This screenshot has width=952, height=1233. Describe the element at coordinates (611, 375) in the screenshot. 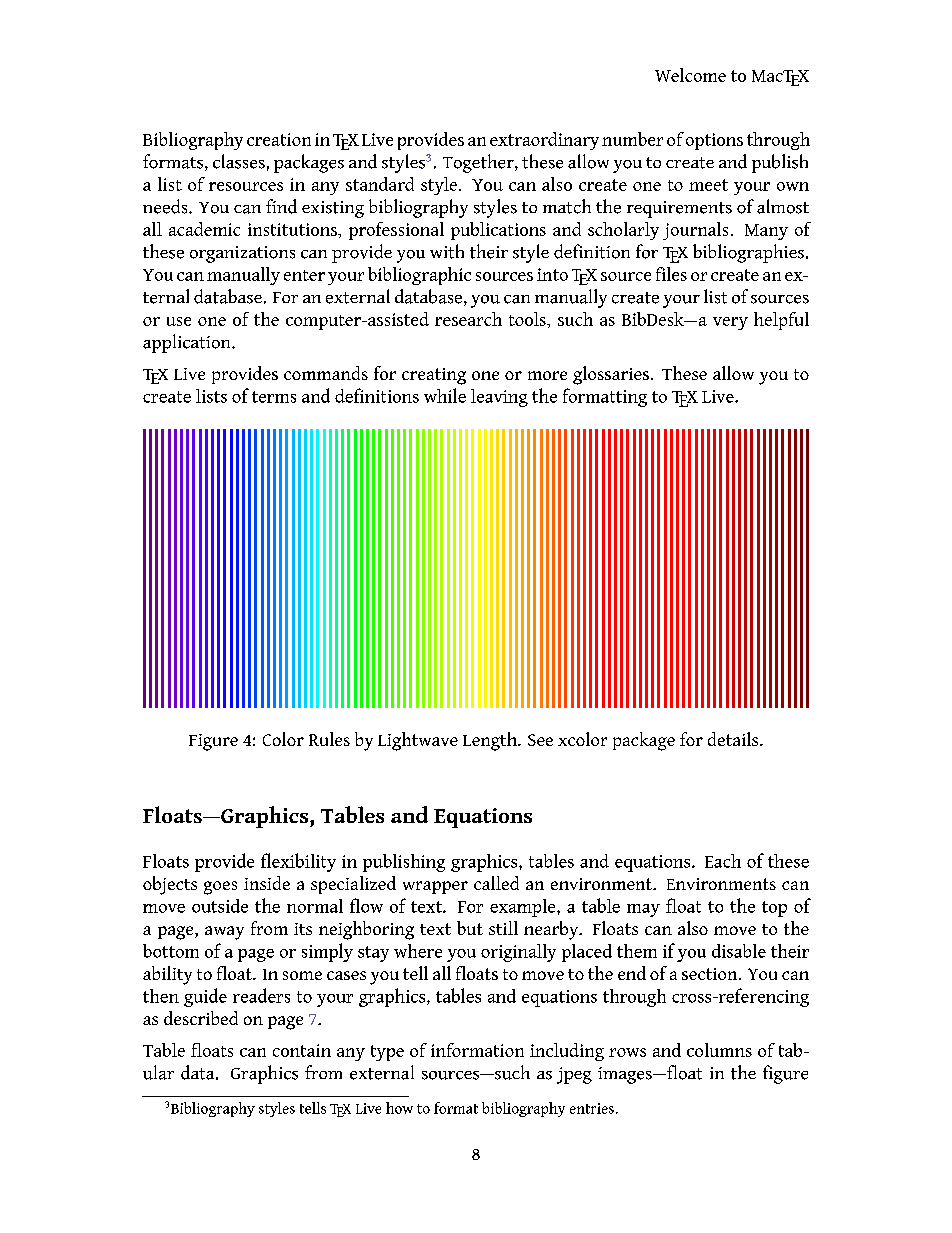

I see `glossaries` at that location.
